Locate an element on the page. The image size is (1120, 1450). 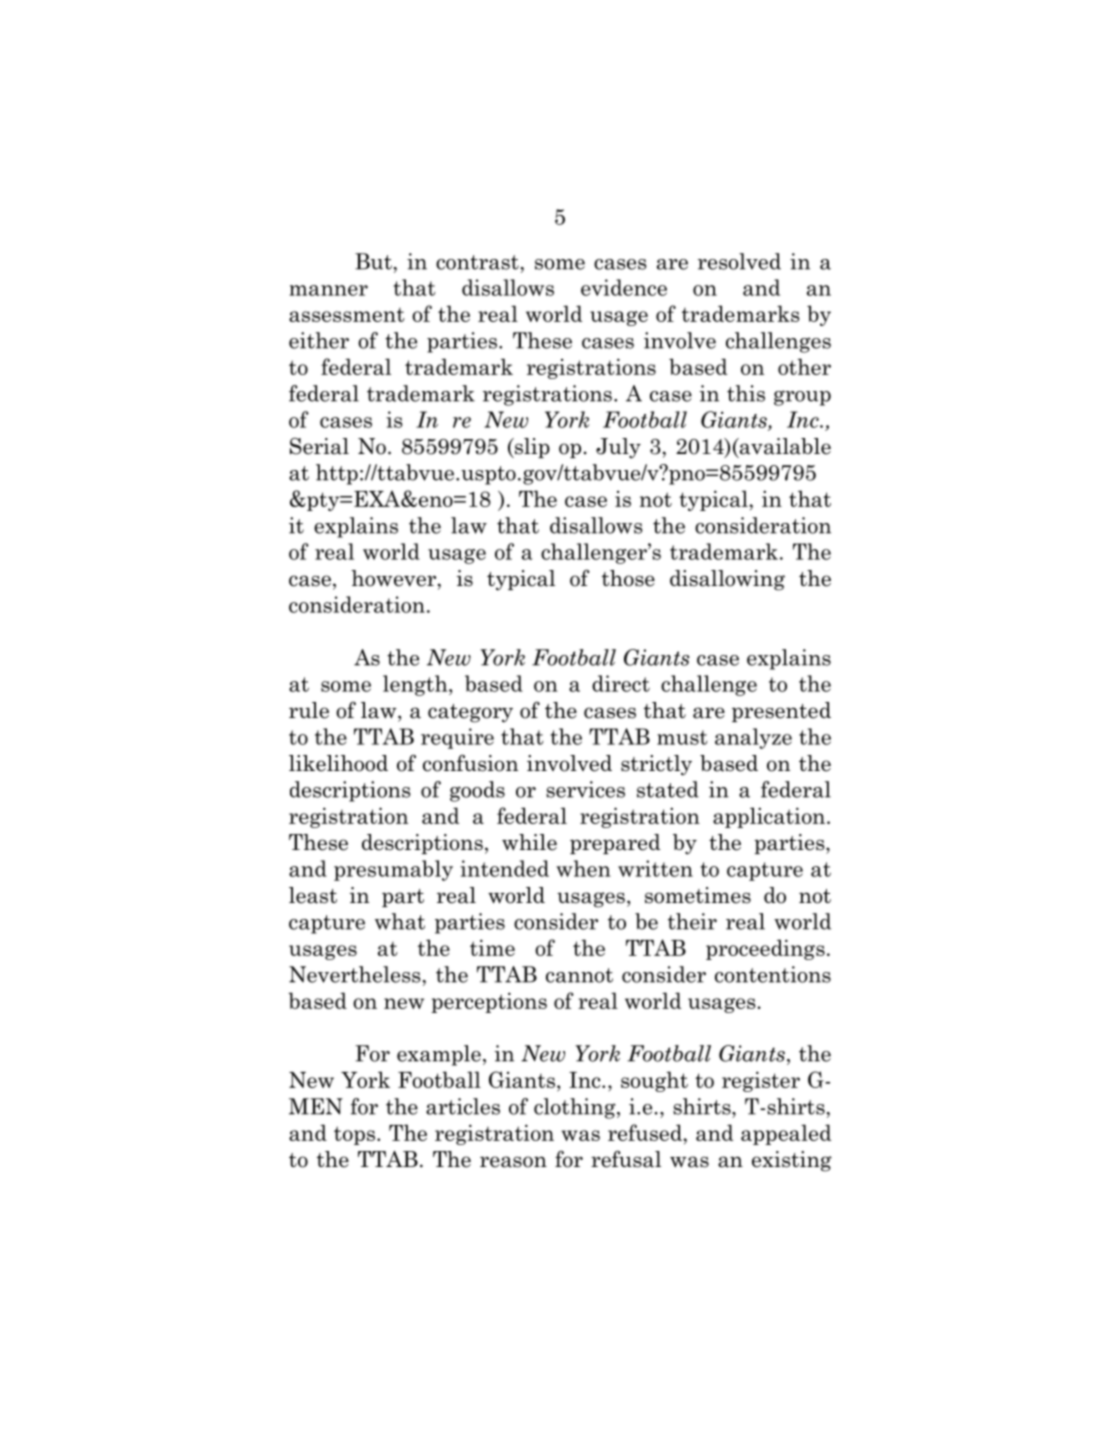
July is located at coordinates (618, 448).
